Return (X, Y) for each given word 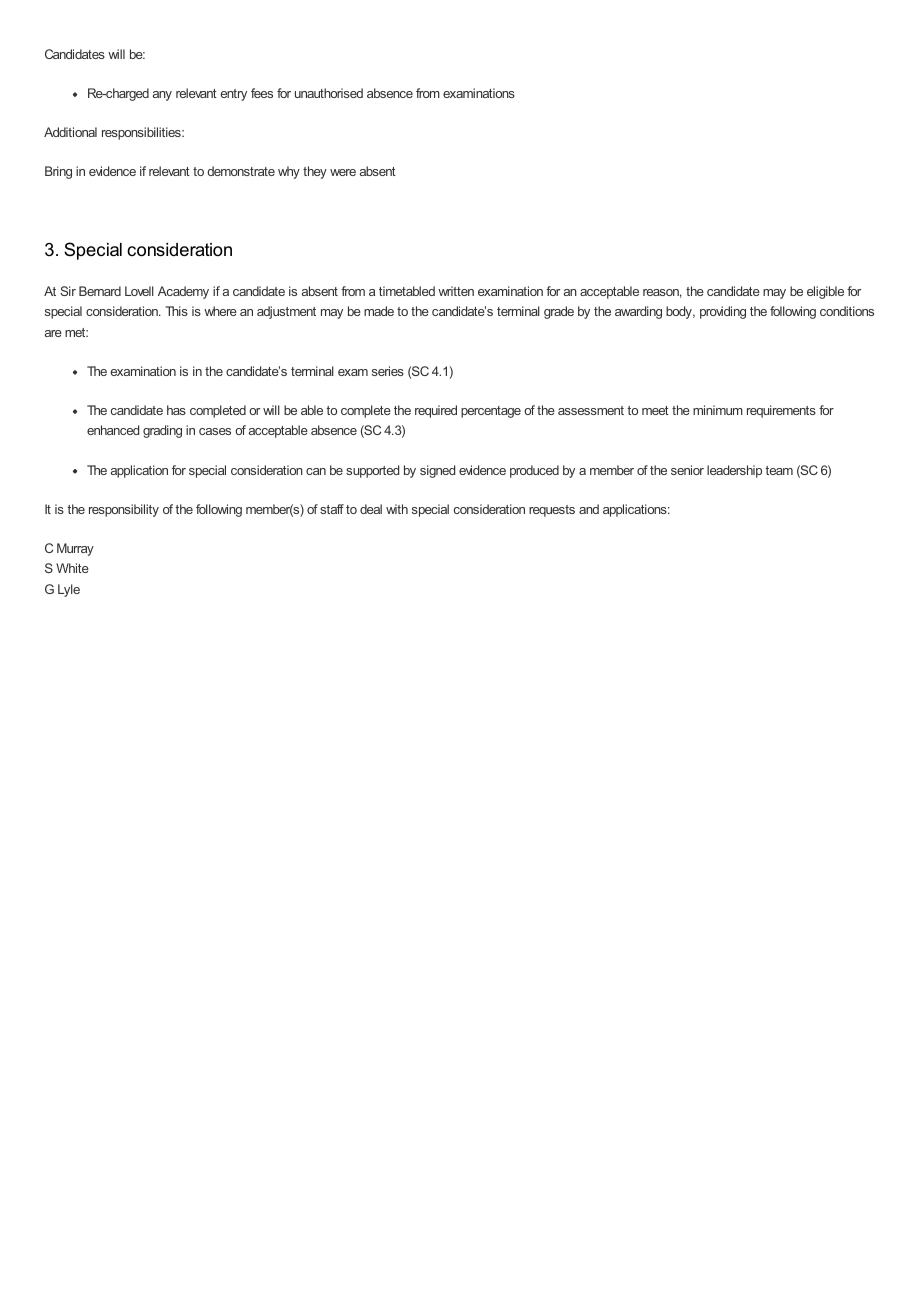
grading (162, 431)
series (388, 371)
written (456, 291)
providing (723, 312)
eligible (825, 292)
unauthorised (329, 93)
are (53, 333)
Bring (58, 172)
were (343, 172)
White (72, 568)
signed (437, 471)
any (162, 96)
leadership (734, 471)
